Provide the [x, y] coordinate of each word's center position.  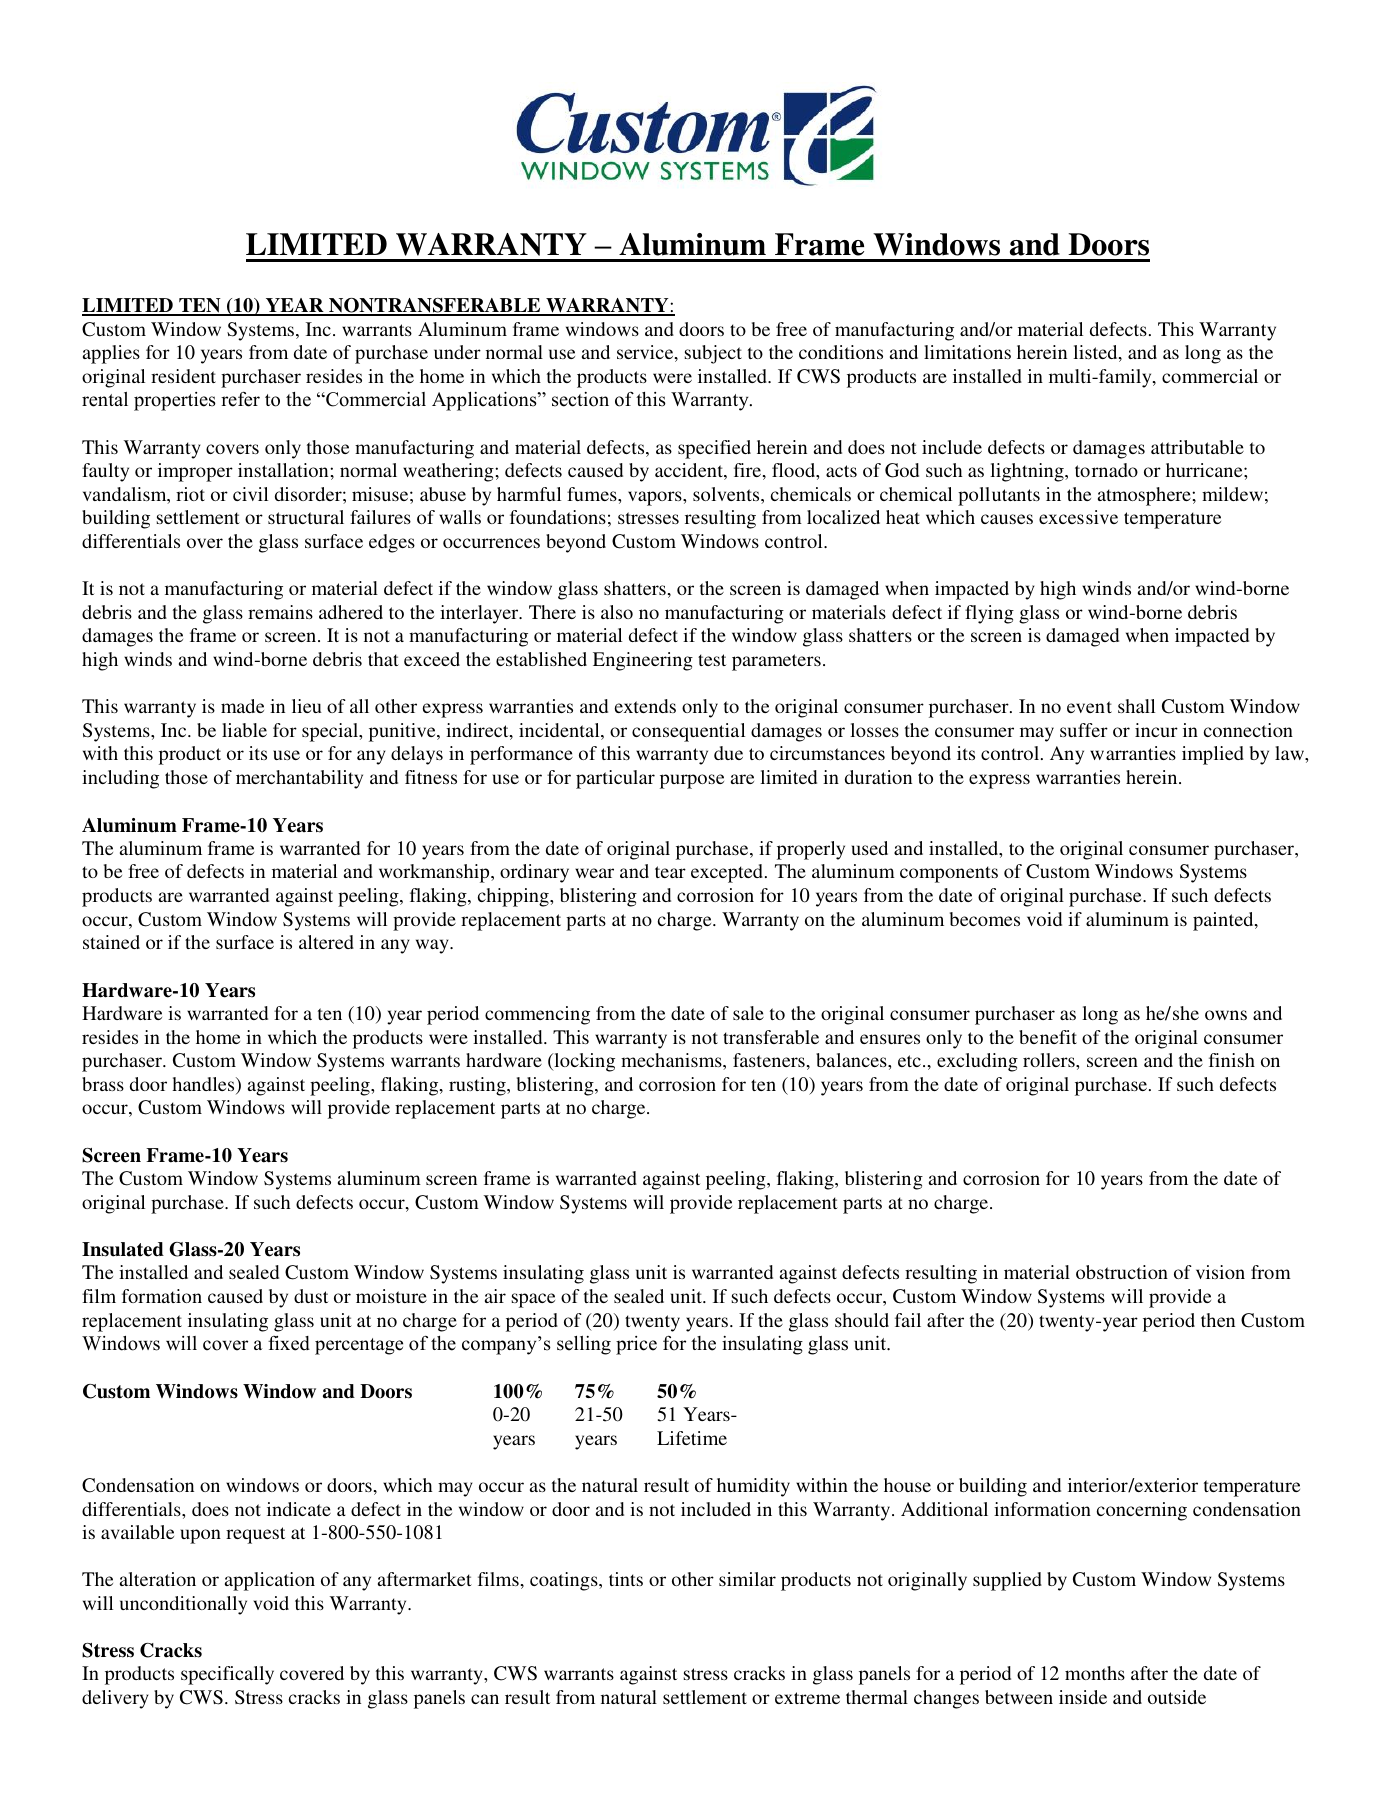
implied [1213, 755]
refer [240, 399]
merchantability [299, 779]
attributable [1197, 447]
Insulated [123, 1249]
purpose [692, 781]
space [533, 1300]
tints [626, 1579]
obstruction [1122, 1272]
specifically [227, 1675]
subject [713, 354]
